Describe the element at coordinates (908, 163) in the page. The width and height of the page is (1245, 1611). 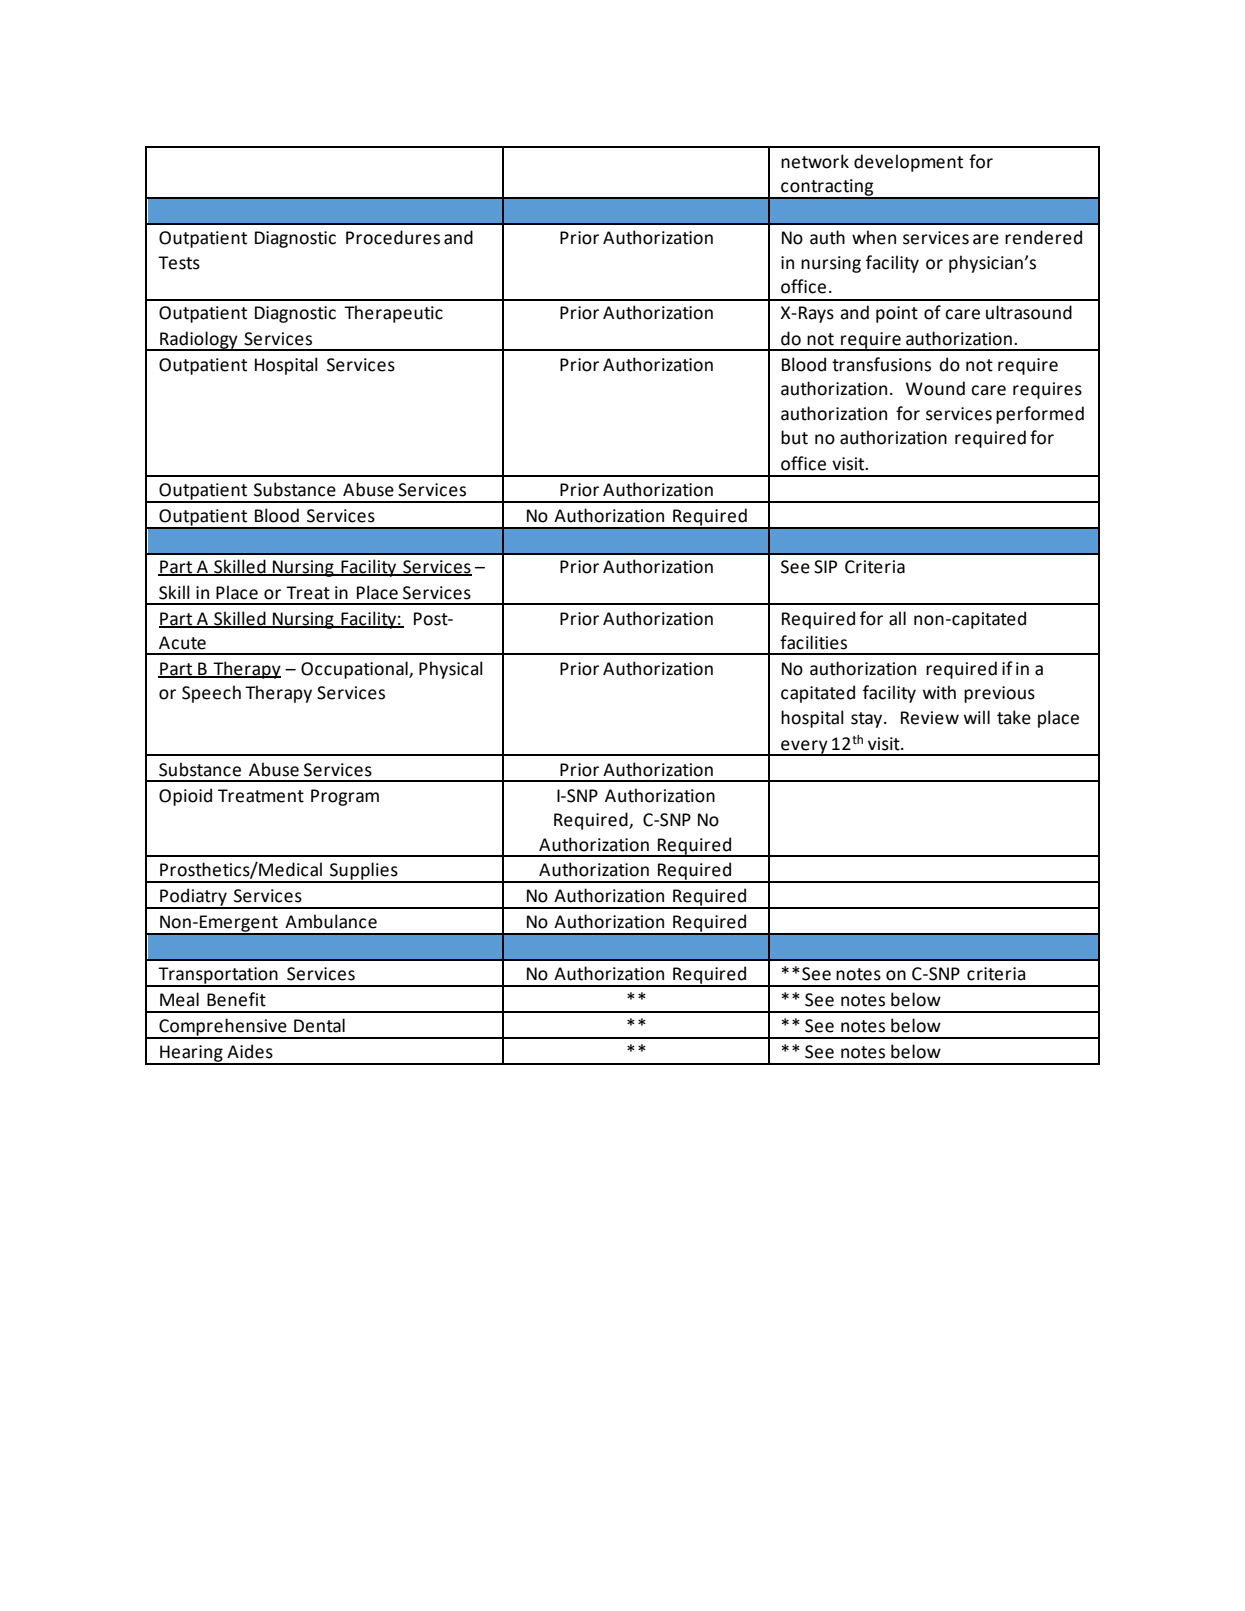
I see `development` at that location.
